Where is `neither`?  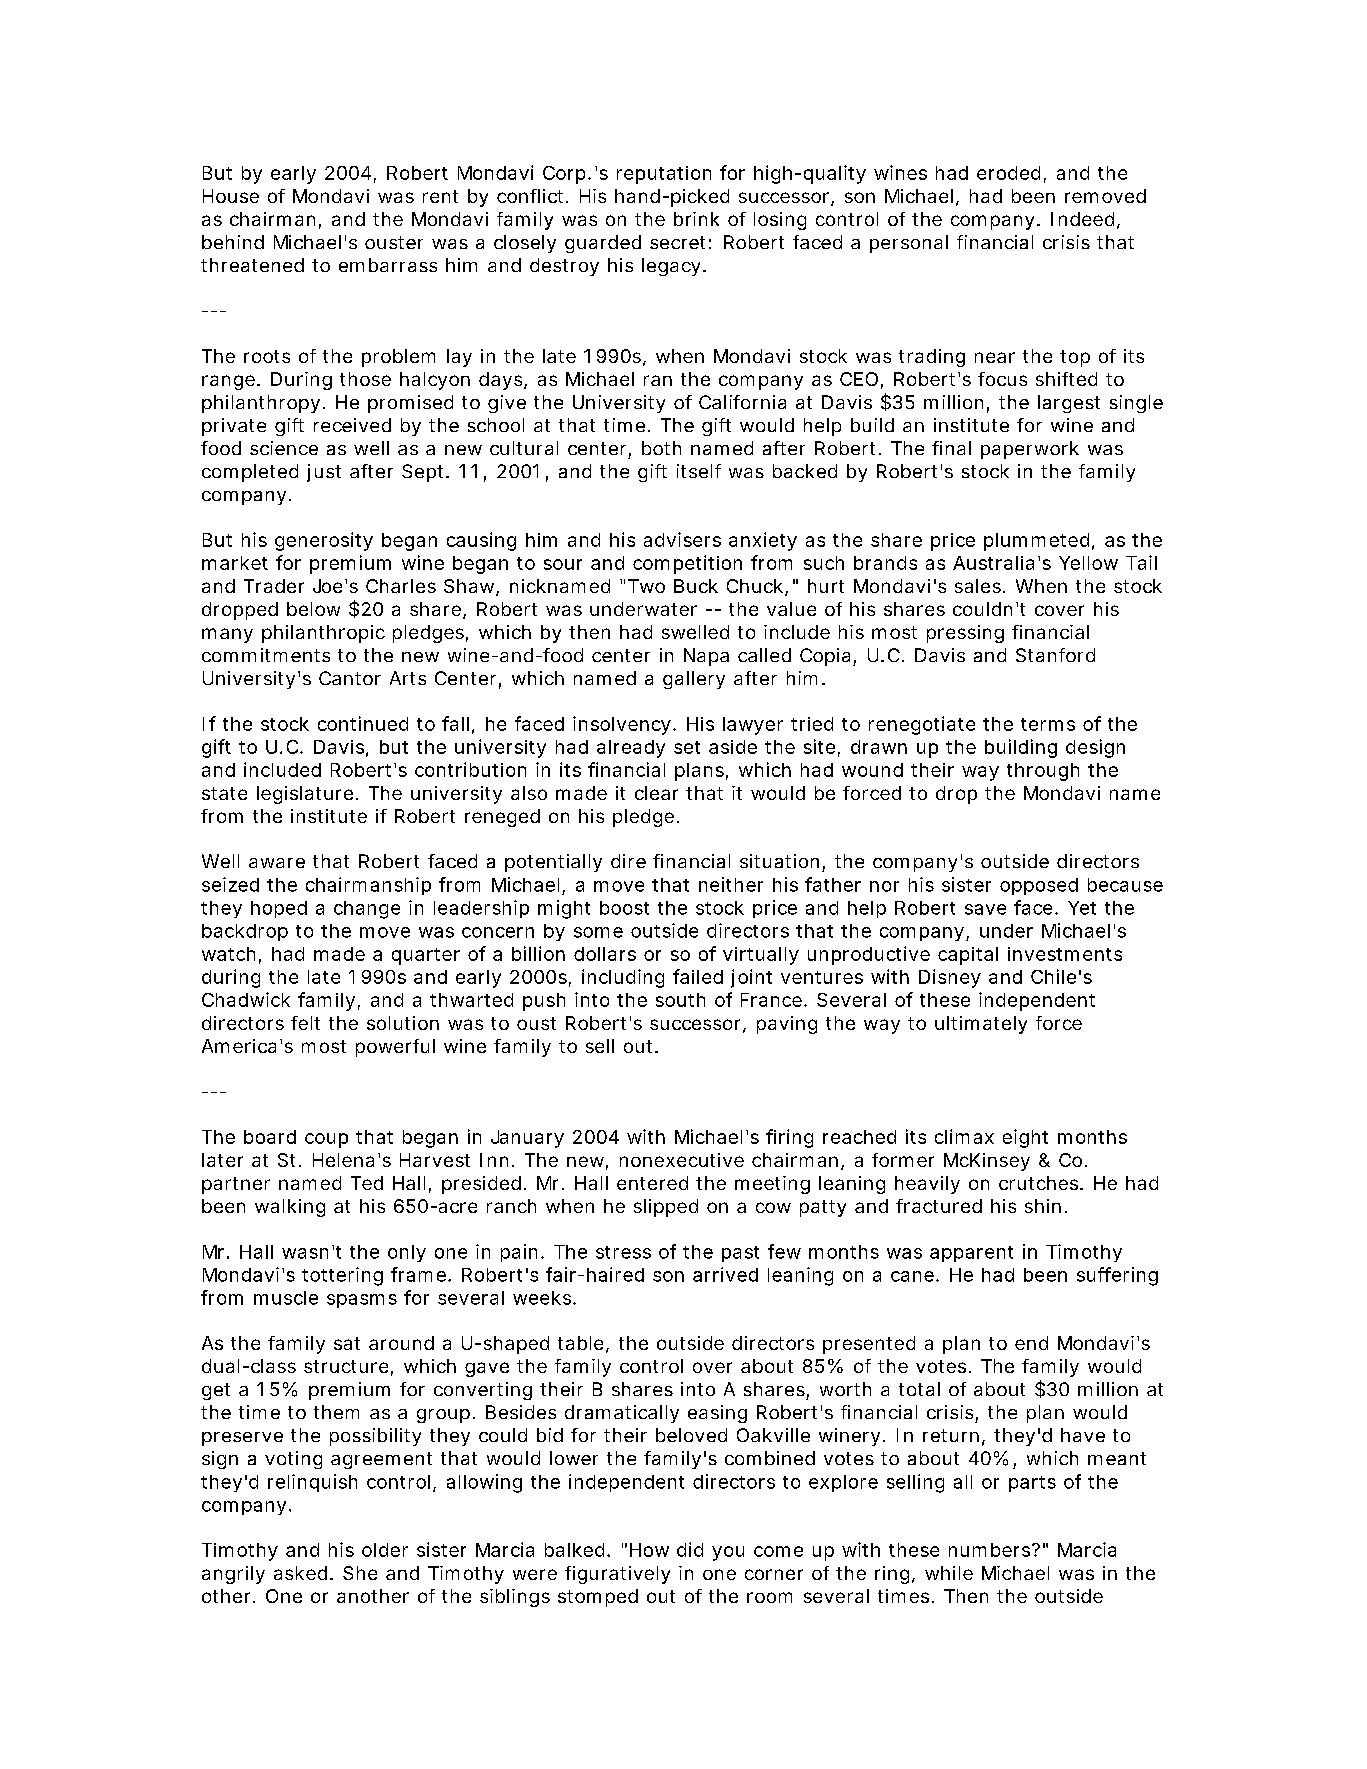 neither is located at coordinates (731, 884).
